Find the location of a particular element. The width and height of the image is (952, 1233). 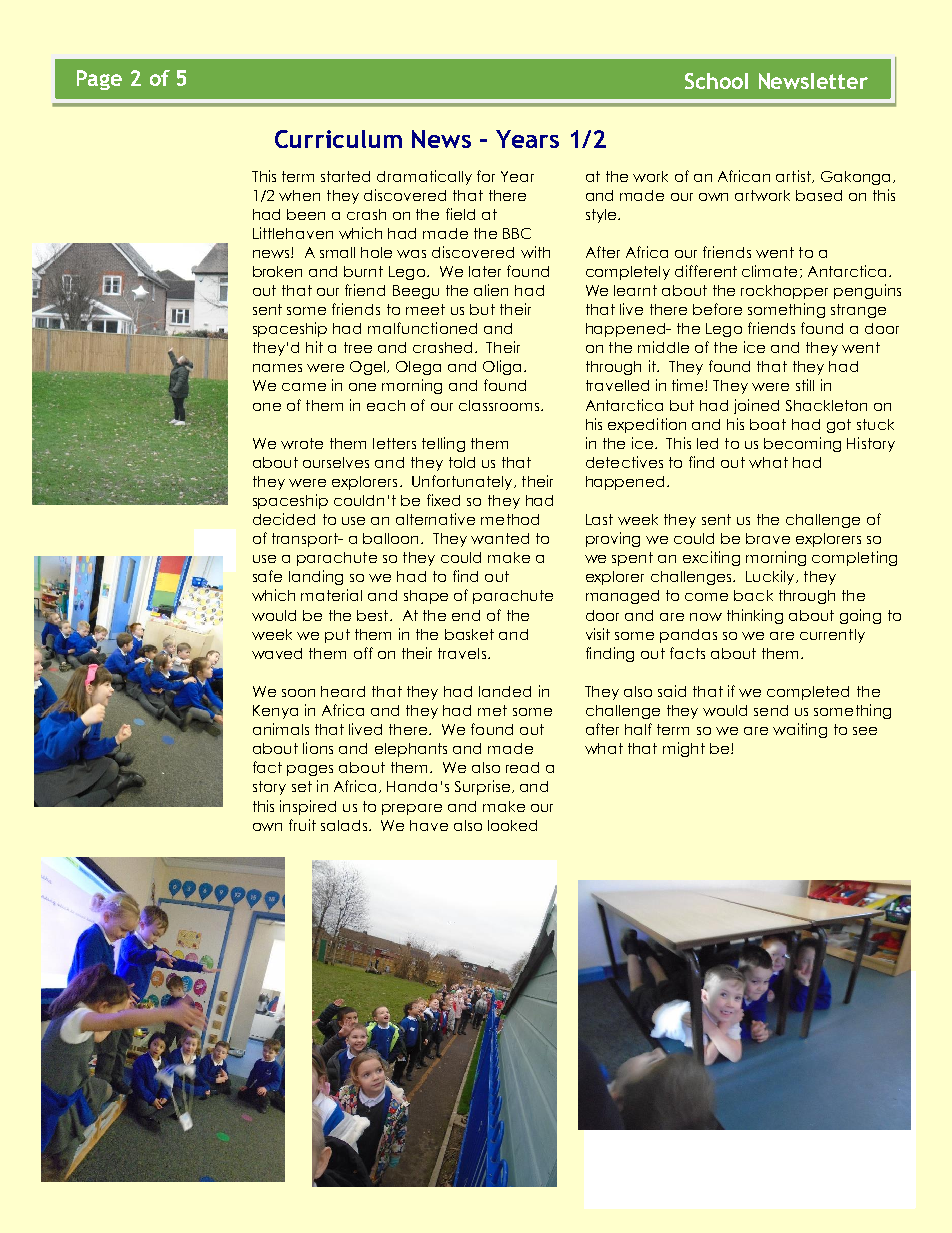

inspired is located at coordinates (308, 807).
